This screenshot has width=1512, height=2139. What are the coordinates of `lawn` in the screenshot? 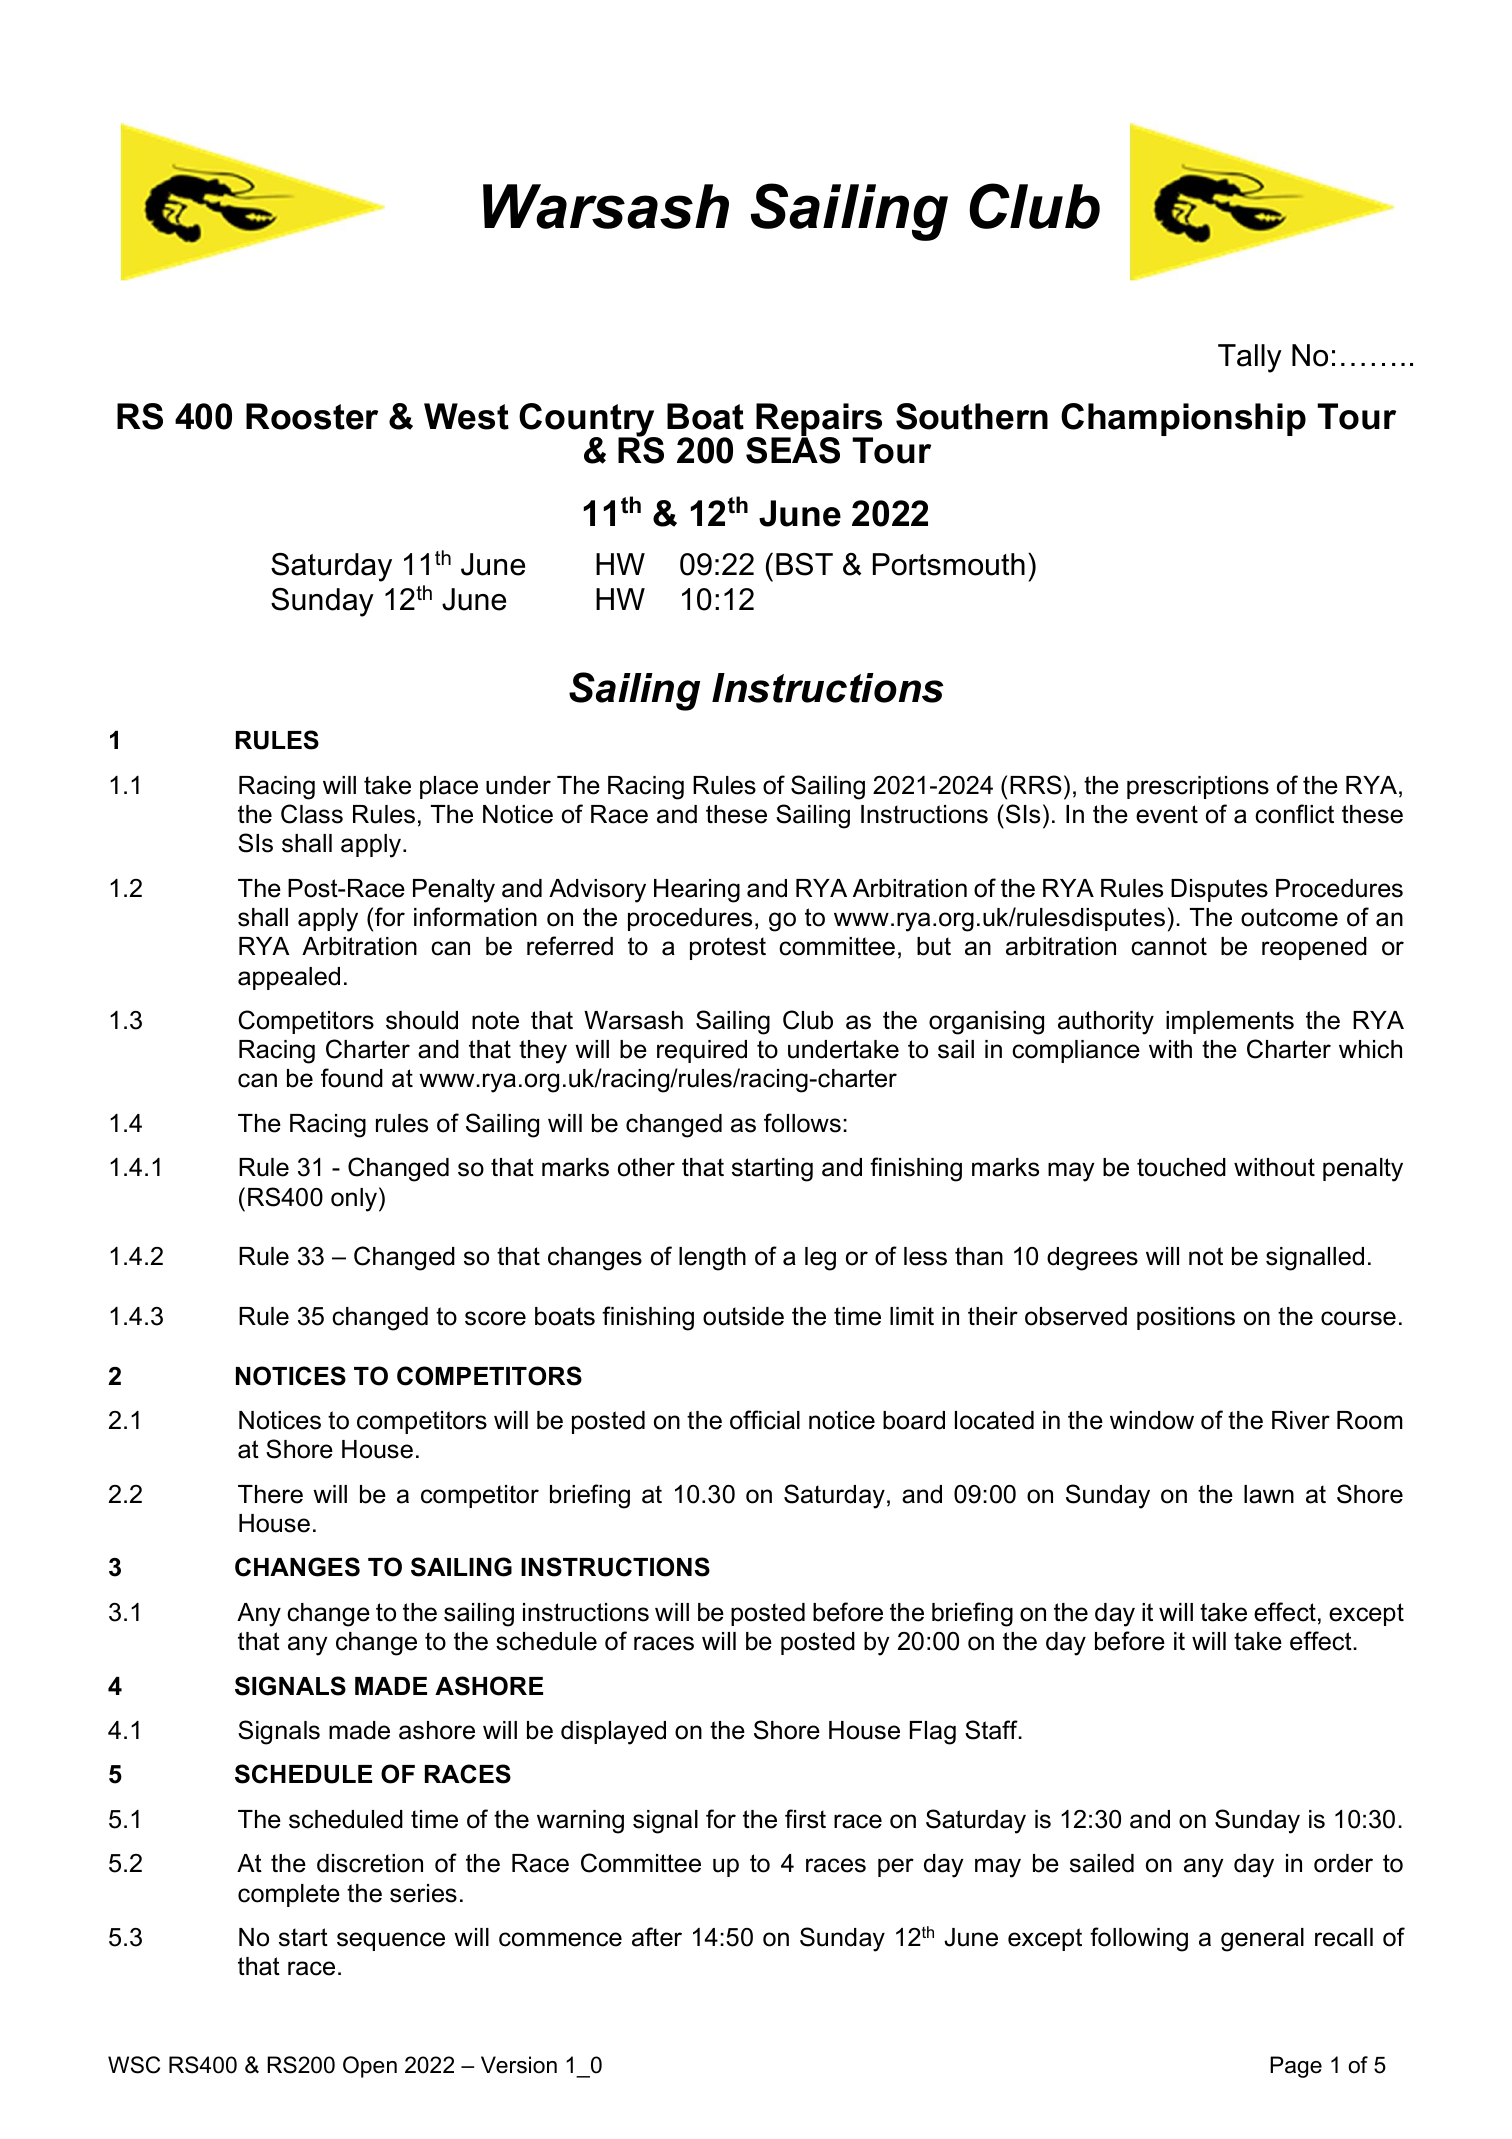 It's located at (1269, 1494).
